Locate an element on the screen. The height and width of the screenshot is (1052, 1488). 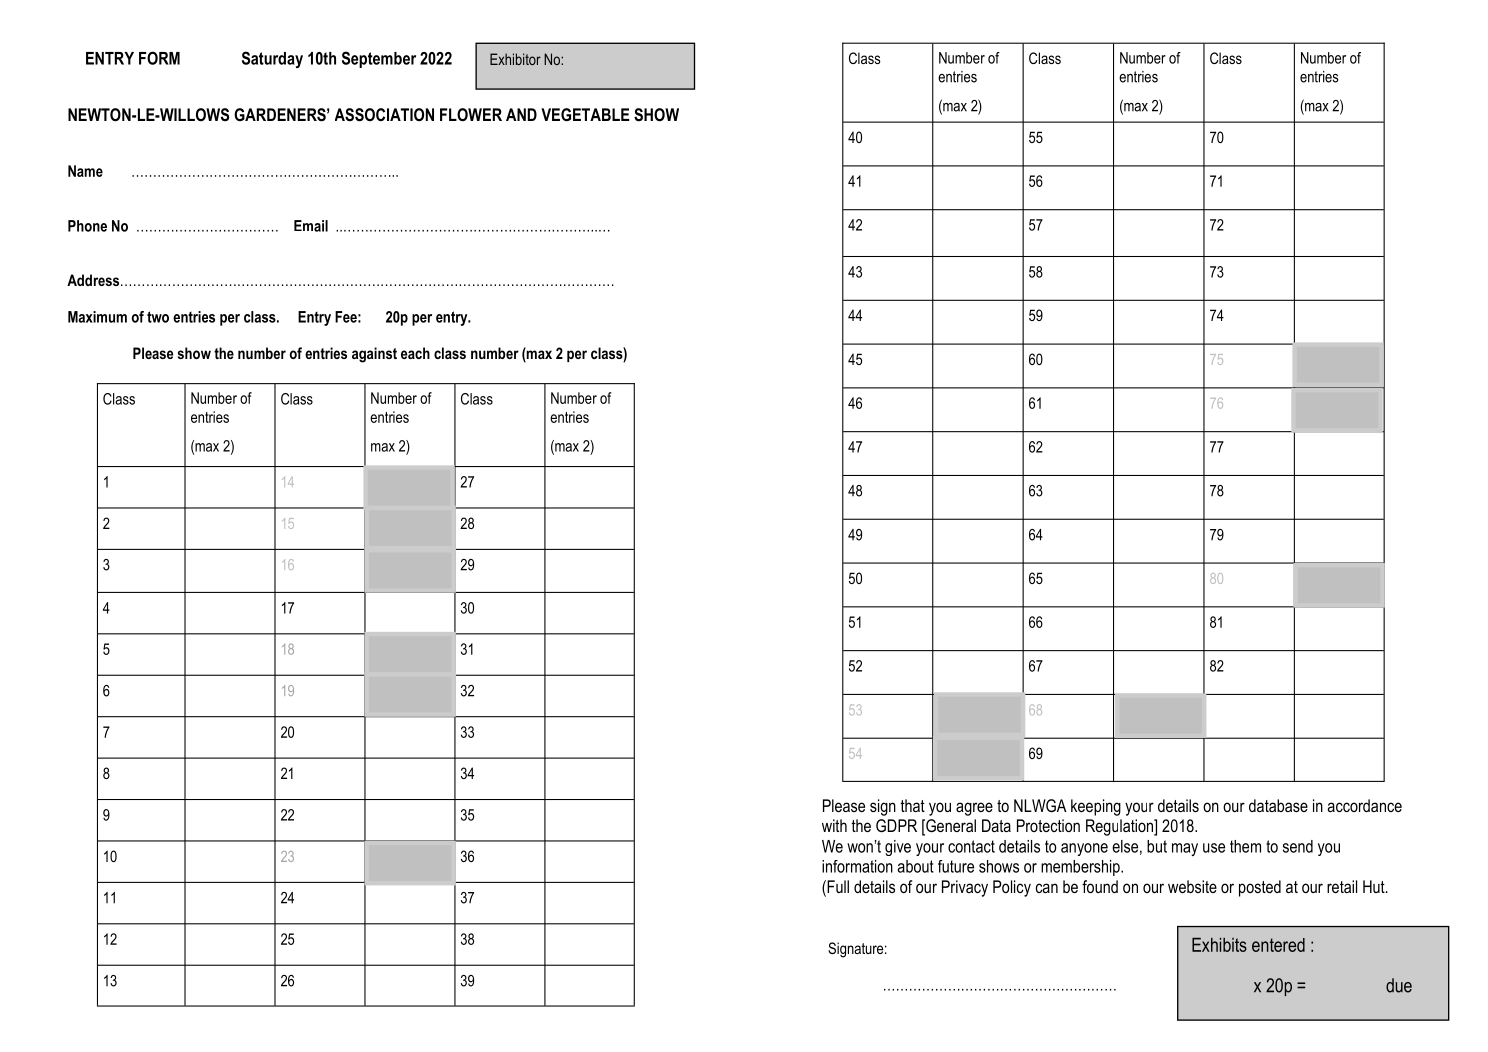
Privacy is located at coordinates (965, 888).
